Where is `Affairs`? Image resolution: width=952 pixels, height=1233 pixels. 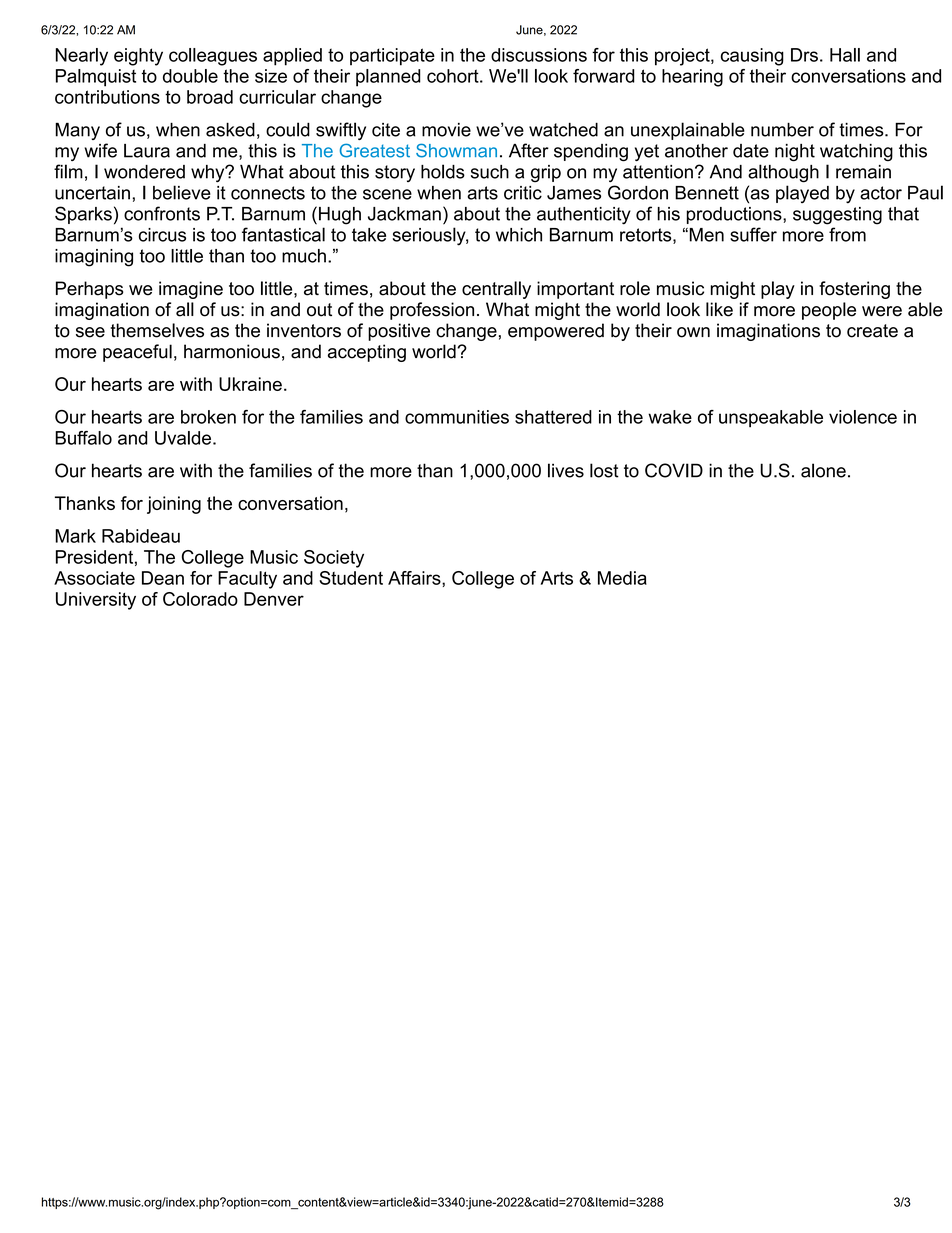
Affairs is located at coordinates (415, 578).
